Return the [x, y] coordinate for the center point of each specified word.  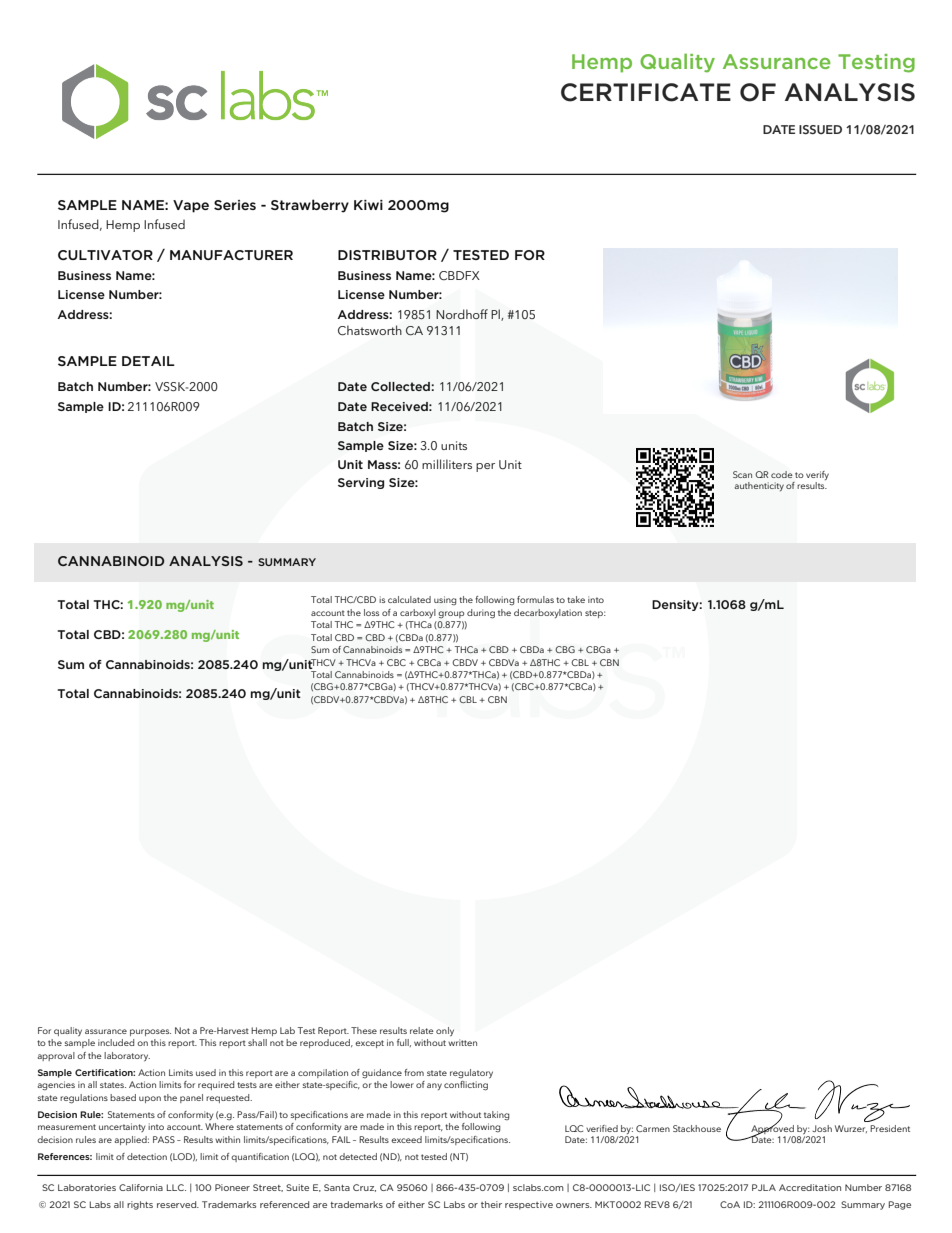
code [782, 474]
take [576, 599]
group [451, 615]
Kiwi [368, 205]
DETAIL [148, 361]
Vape [191, 206]
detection [147, 1156]
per [485, 467]
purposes [150, 1032]
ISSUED [820, 129]
